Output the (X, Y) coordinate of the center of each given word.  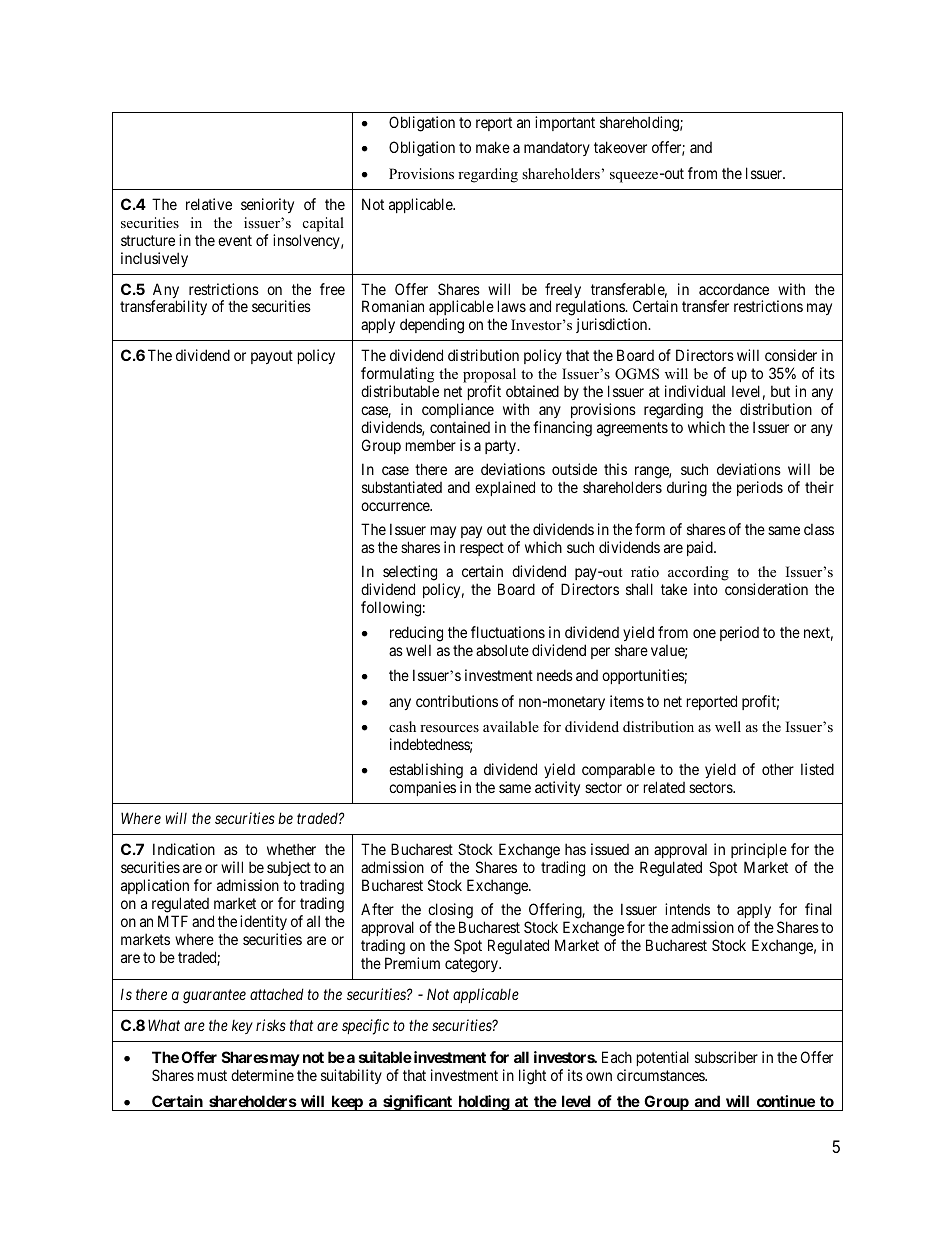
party (502, 447)
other (778, 769)
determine (262, 1075)
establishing (426, 771)
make (493, 147)
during (687, 489)
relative (209, 204)
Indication (184, 849)
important (565, 123)
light (532, 1077)
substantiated (402, 487)
